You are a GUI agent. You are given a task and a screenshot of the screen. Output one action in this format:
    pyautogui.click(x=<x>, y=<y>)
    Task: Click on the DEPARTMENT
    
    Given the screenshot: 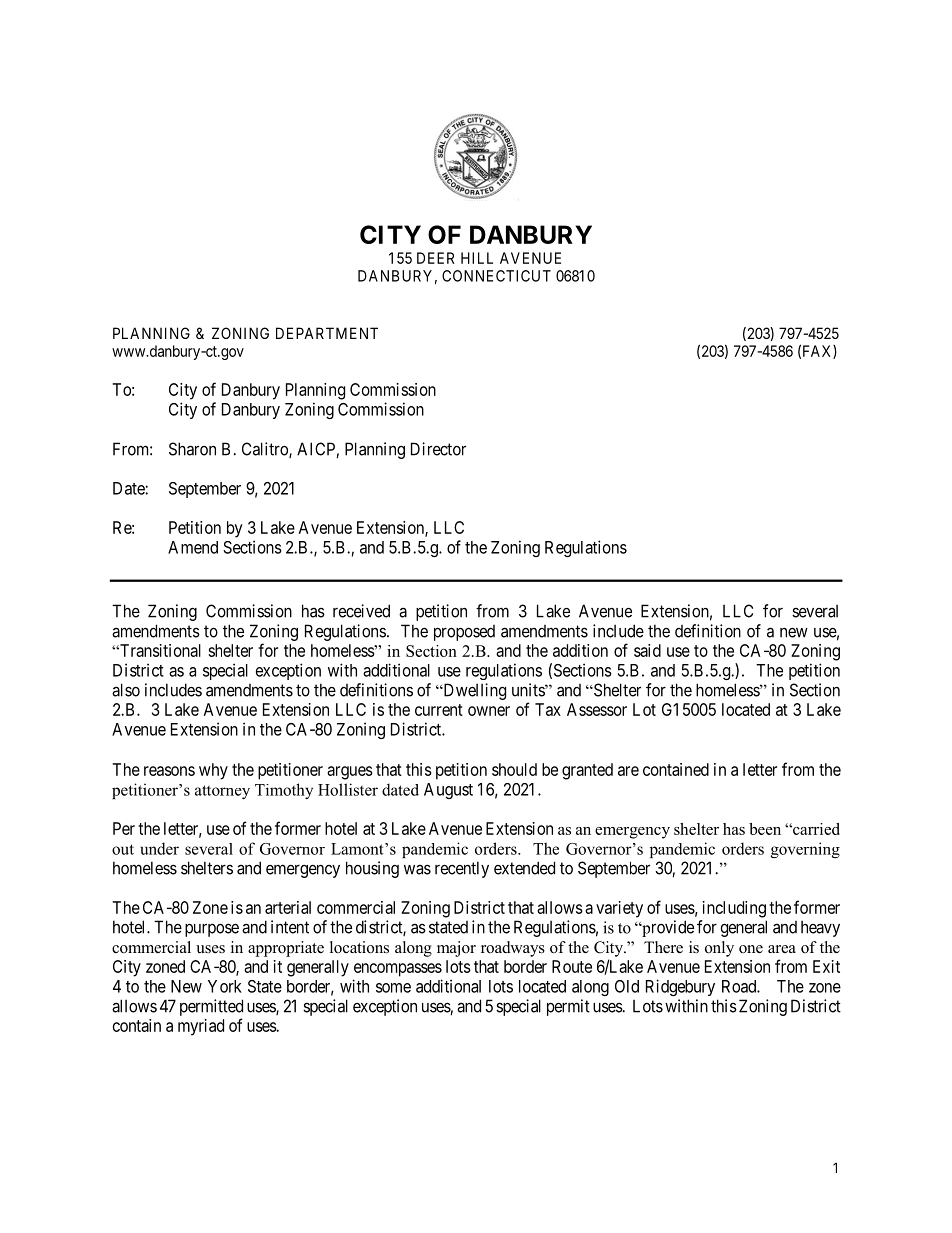 What is the action you would take?
    pyautogui.click(x=327, y=333)
